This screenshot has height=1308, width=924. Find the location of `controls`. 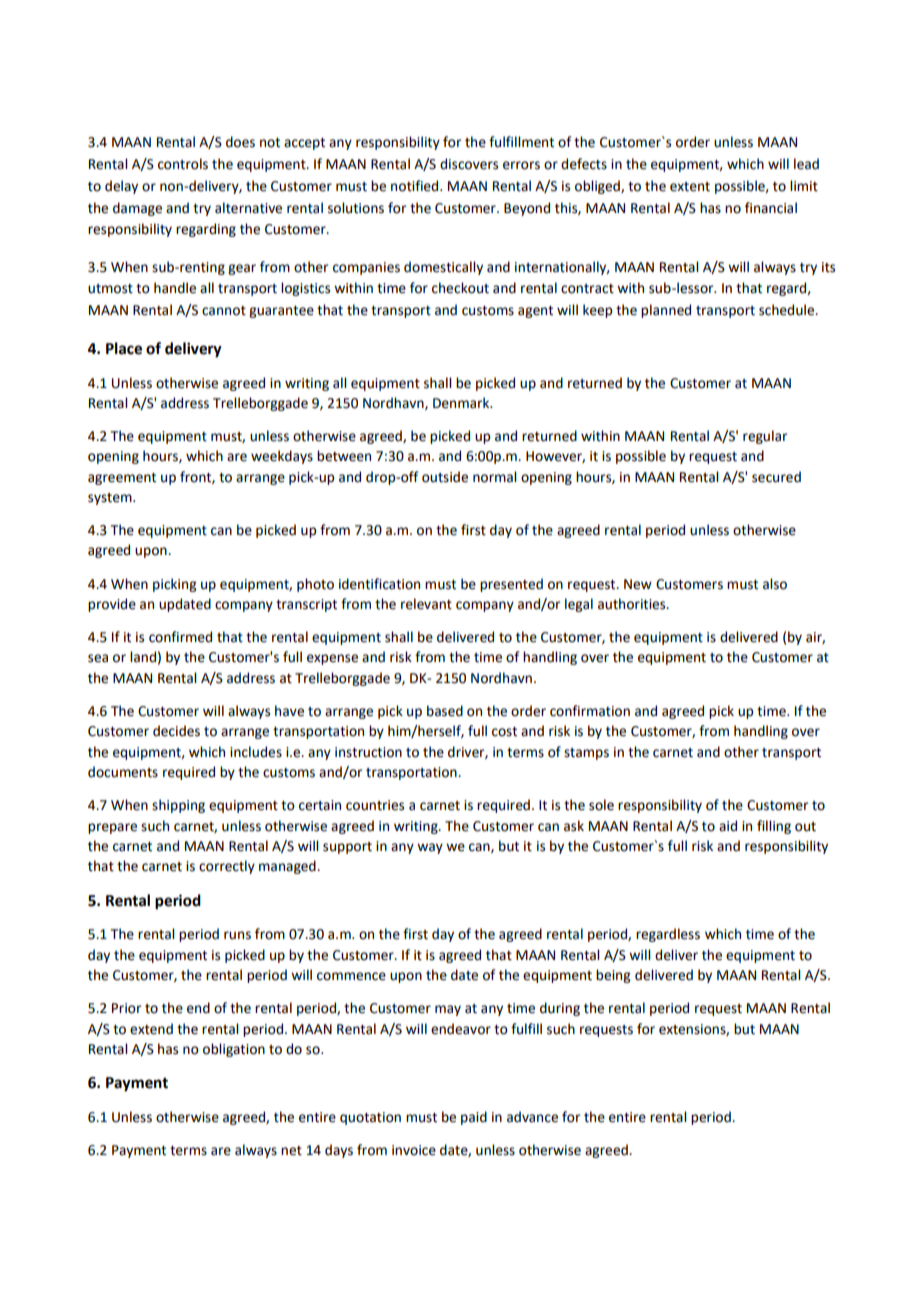

controls is located at coordinates (183, 164).
